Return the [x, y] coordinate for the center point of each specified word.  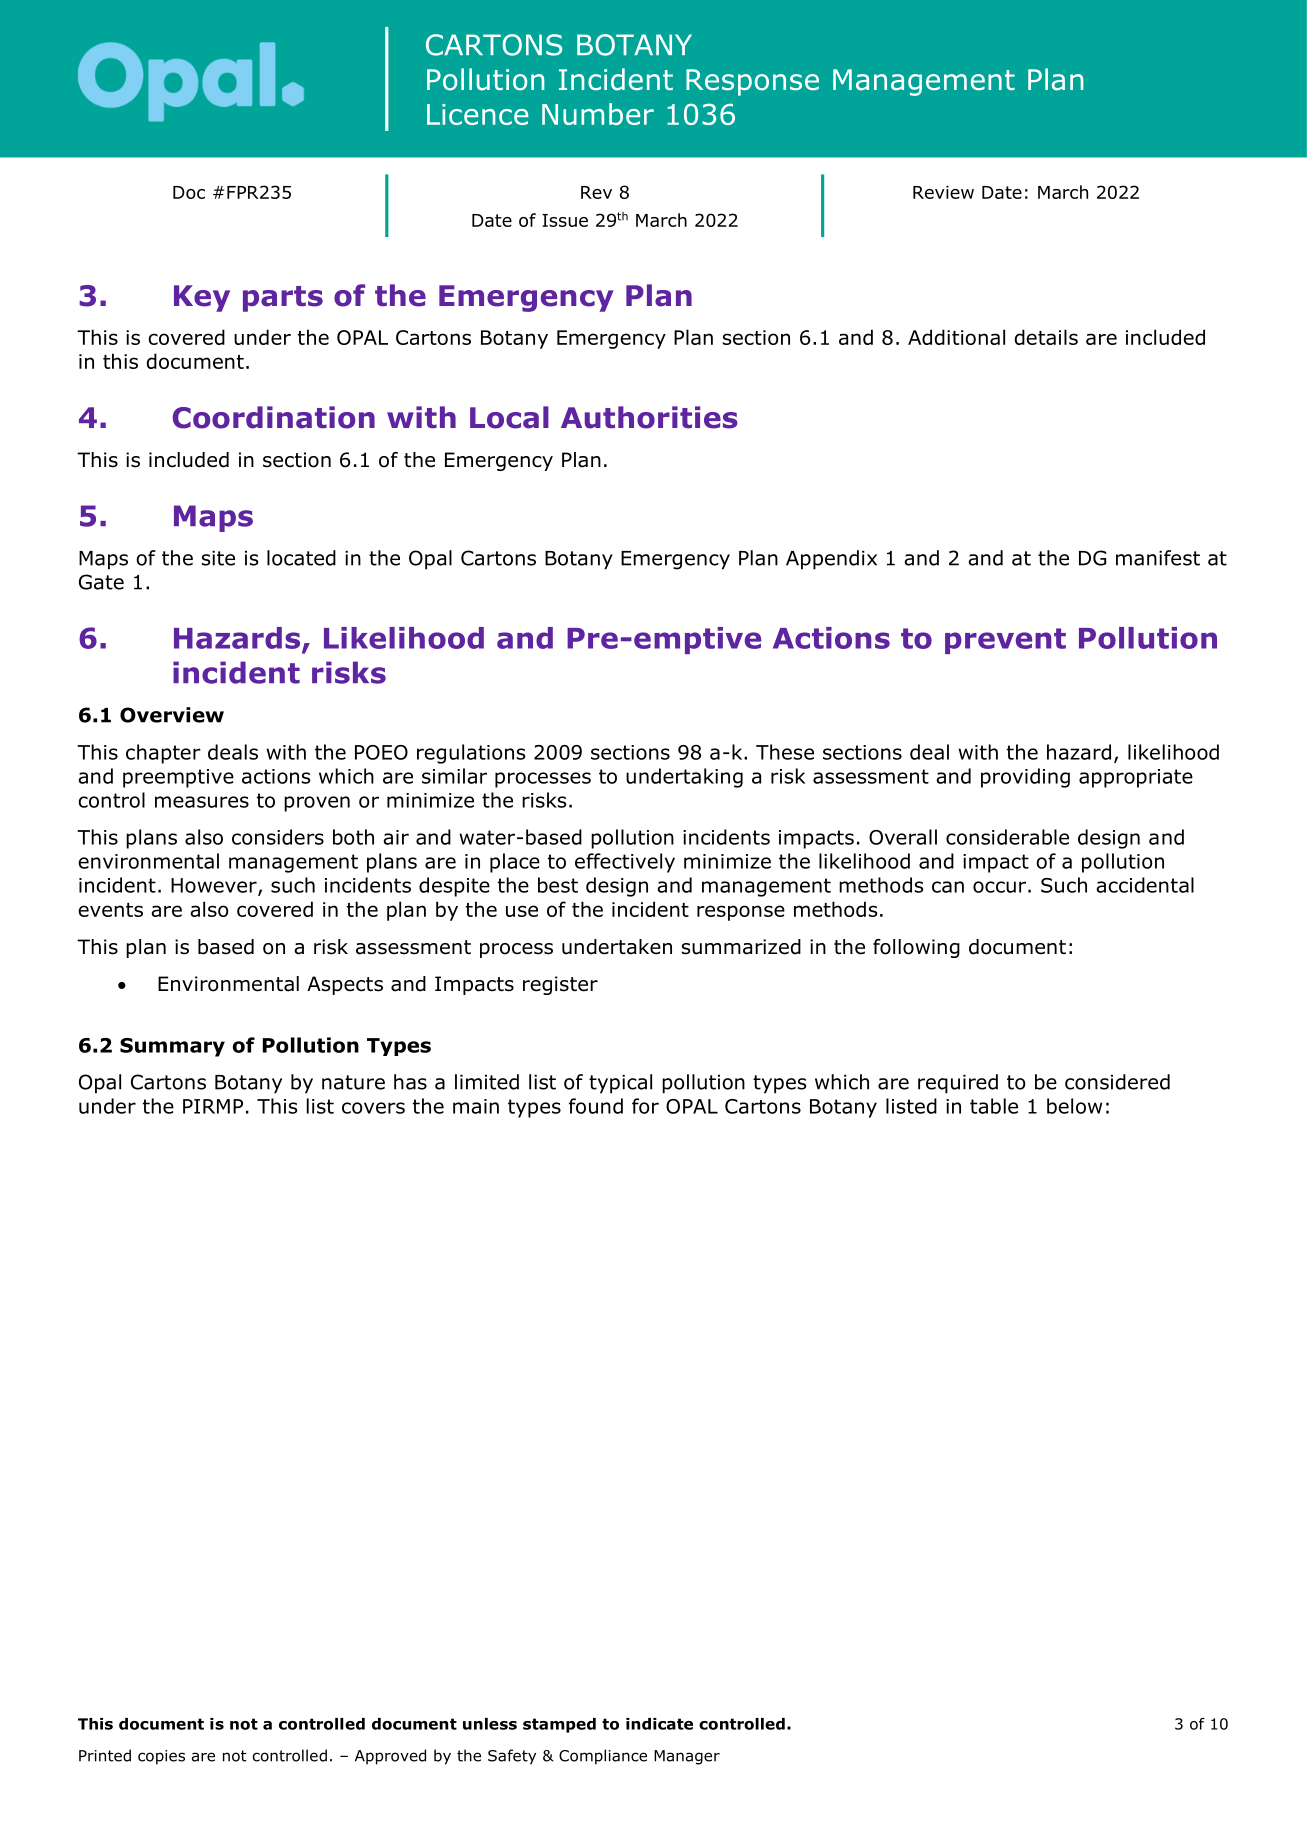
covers [373, 1108]
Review [943, 192]
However [215, 886]
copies [161, 1757]
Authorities [649, 417]
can [948, 887]
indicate [659, 1724]
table [994, 1106]
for [645, 1106]
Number [598, 114]
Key [202, 298]
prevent [1005, 641]
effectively [625, 863]
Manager [687, 1757]
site [218, 558]
